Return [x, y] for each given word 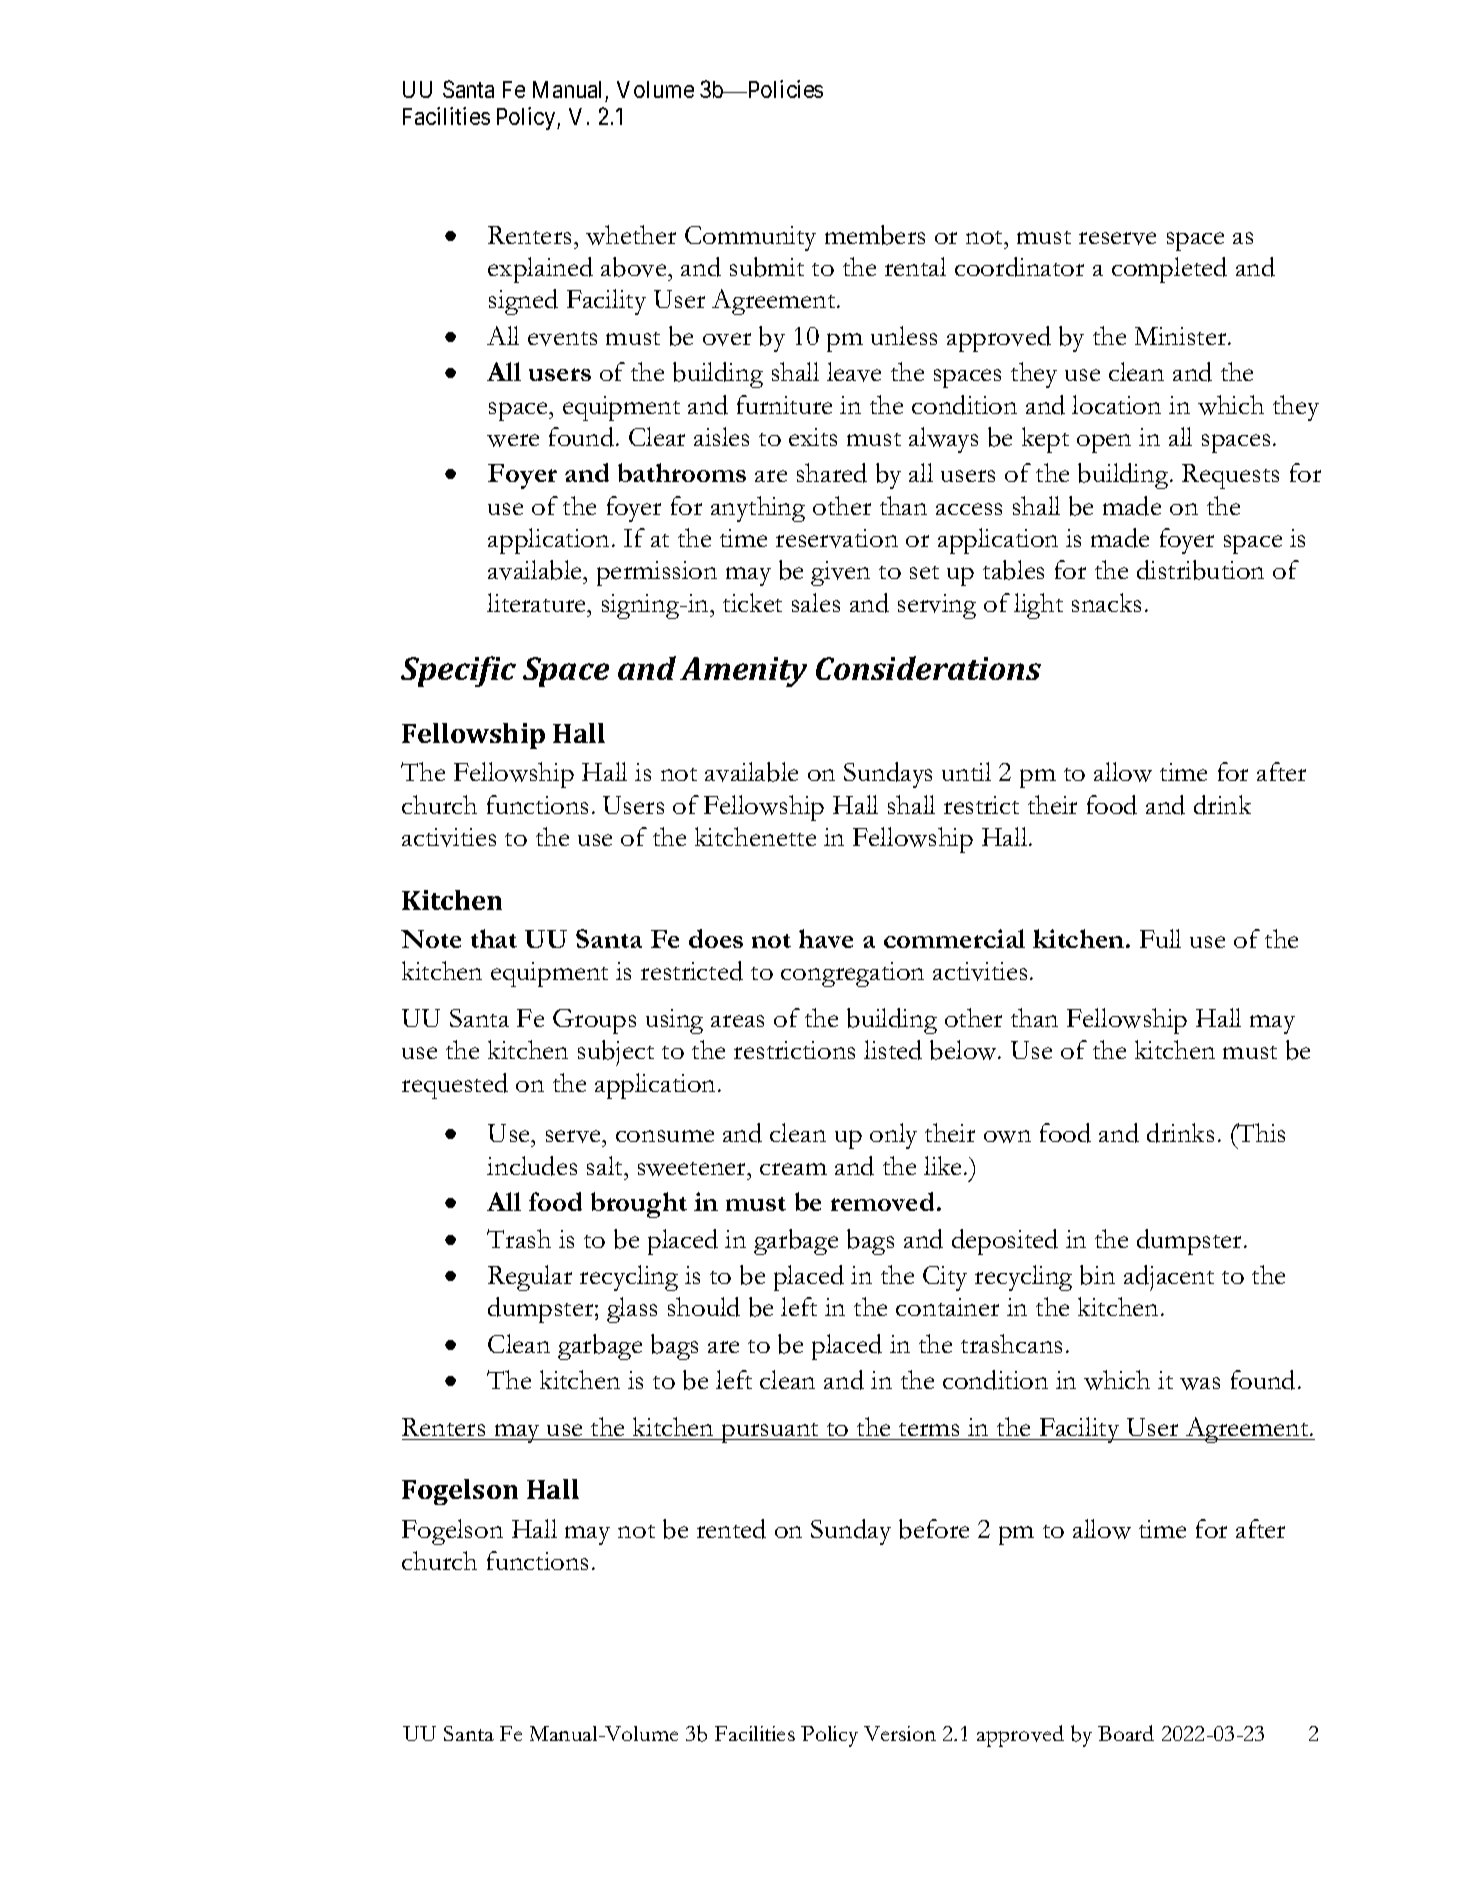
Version [900, 1733]
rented [731, 1529]
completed [1169, 270]
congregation [852, 974]
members [875, 235]
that [494, 938]
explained [540, 270]
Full [1160, 938]
